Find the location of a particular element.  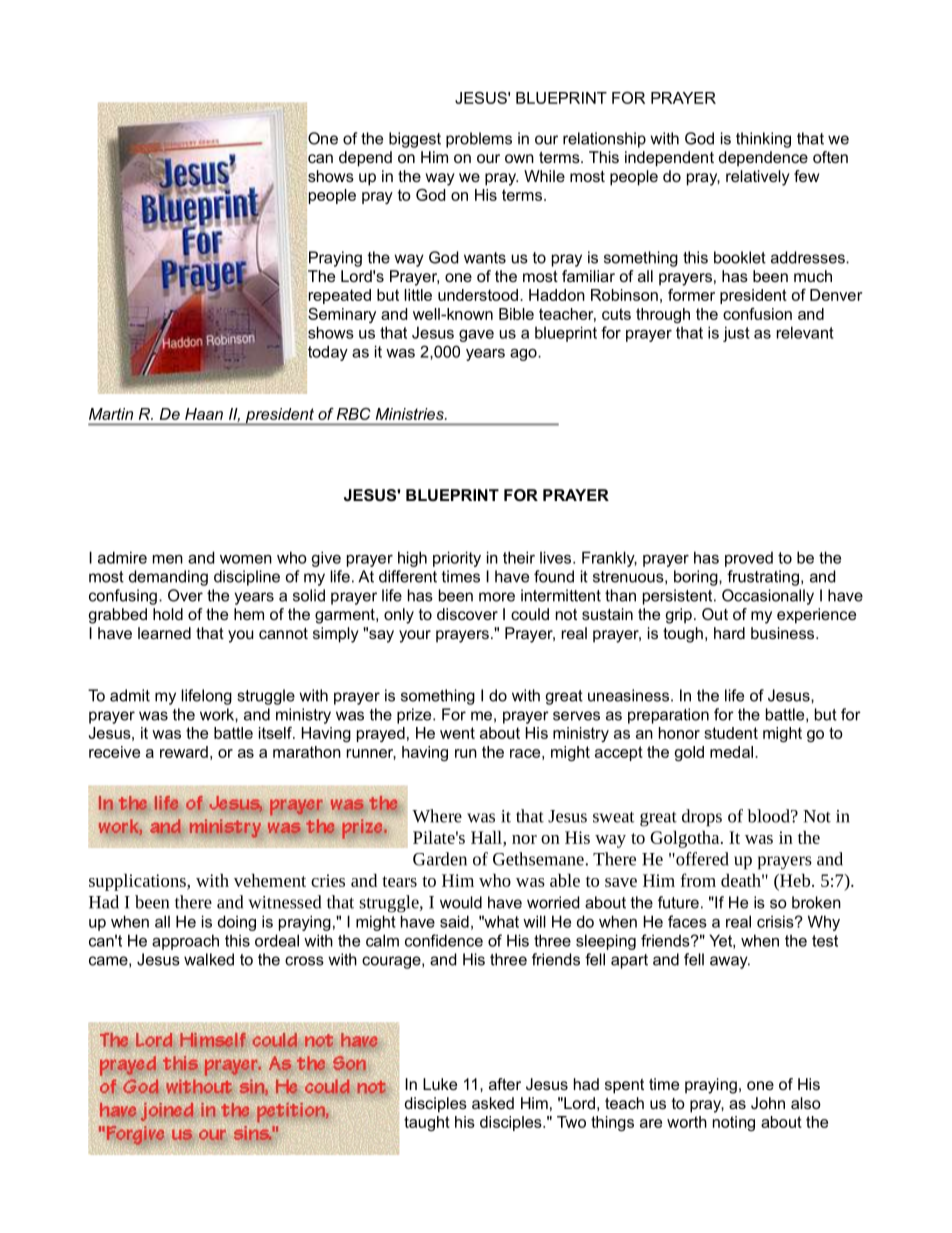

problems is located at coordinates (479, 140).
